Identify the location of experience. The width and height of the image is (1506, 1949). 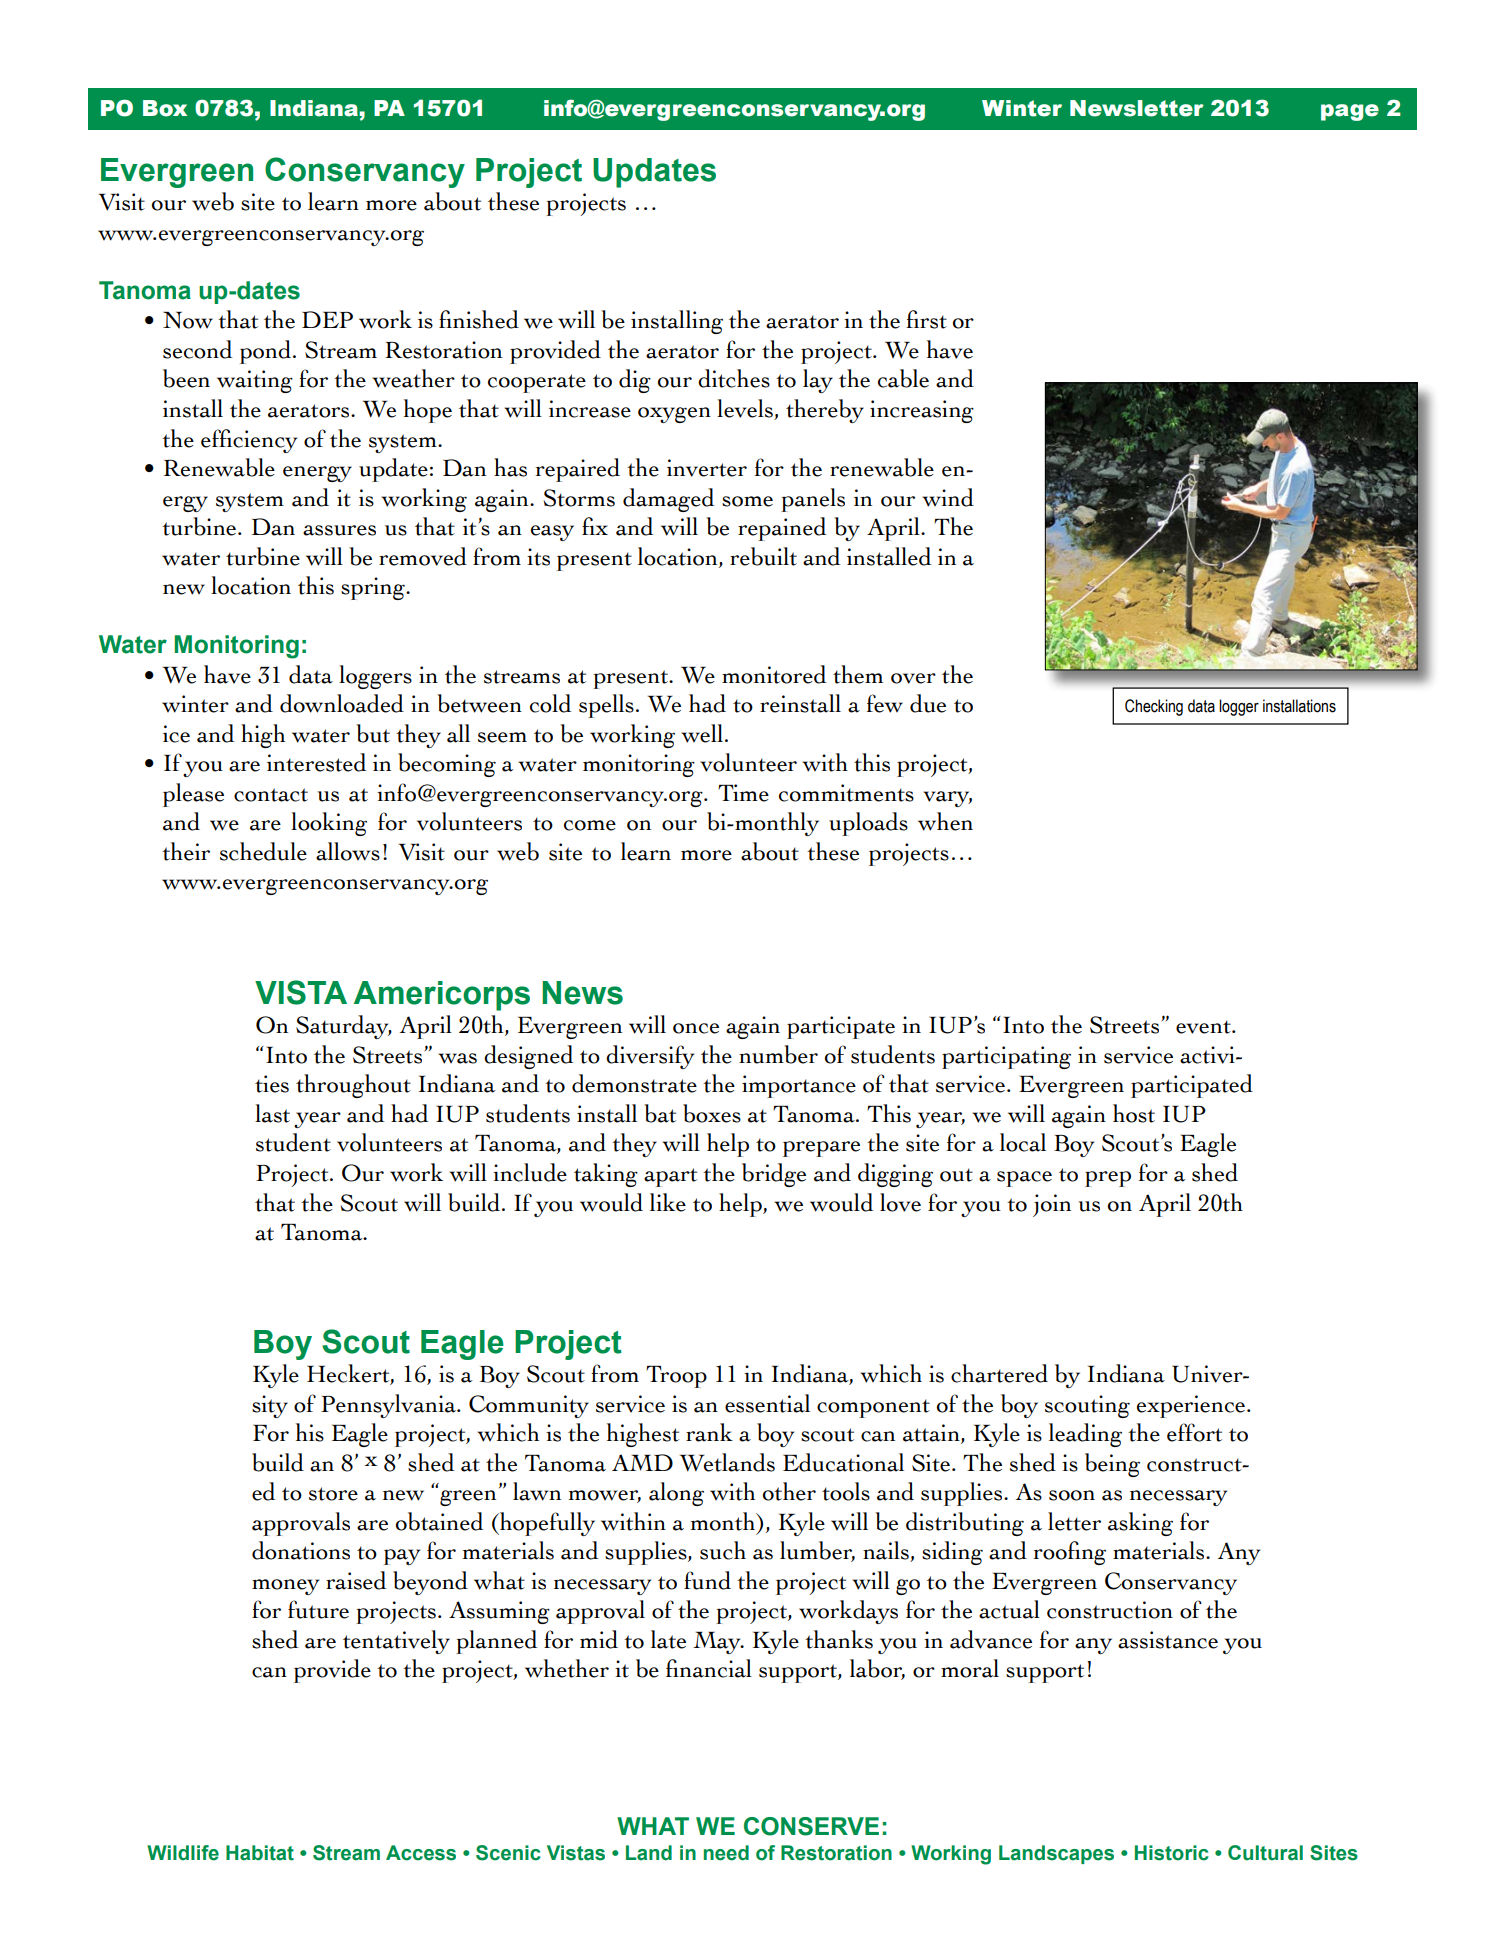
(1192, 1406).
